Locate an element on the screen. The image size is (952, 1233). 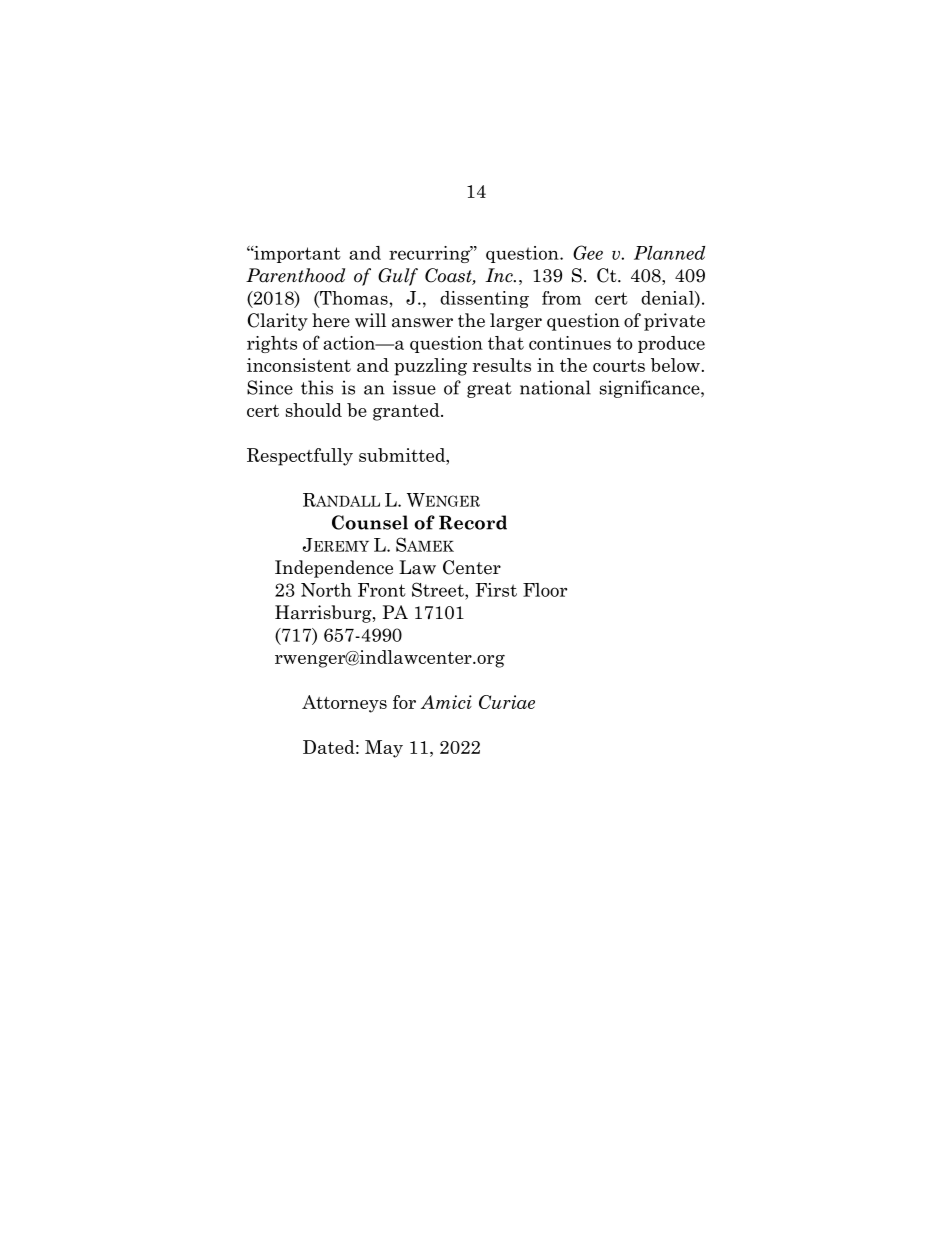
Harrisburg is located at coordinates (324, 614).
